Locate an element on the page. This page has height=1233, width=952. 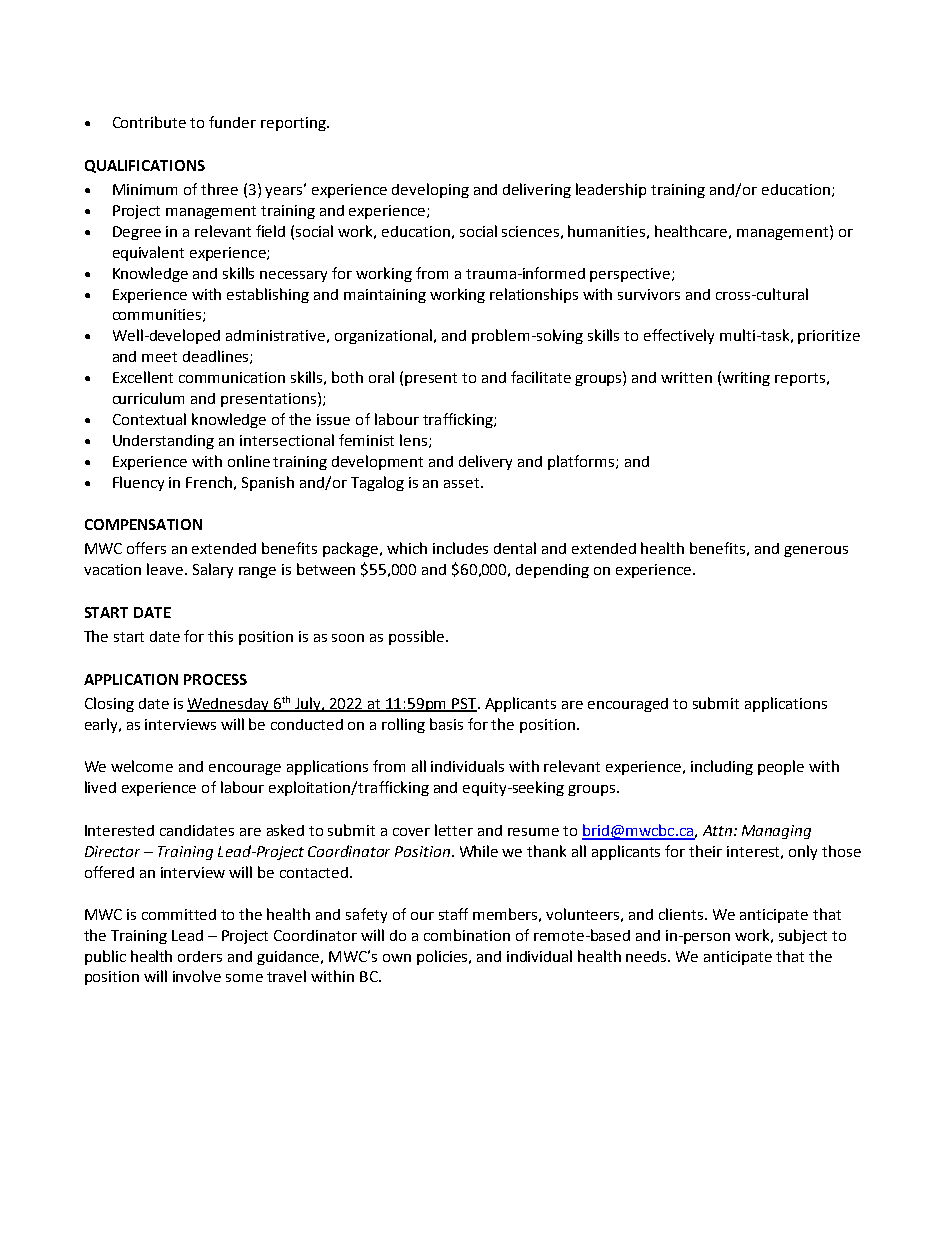
delivering is located at coordinates (537, 190).
